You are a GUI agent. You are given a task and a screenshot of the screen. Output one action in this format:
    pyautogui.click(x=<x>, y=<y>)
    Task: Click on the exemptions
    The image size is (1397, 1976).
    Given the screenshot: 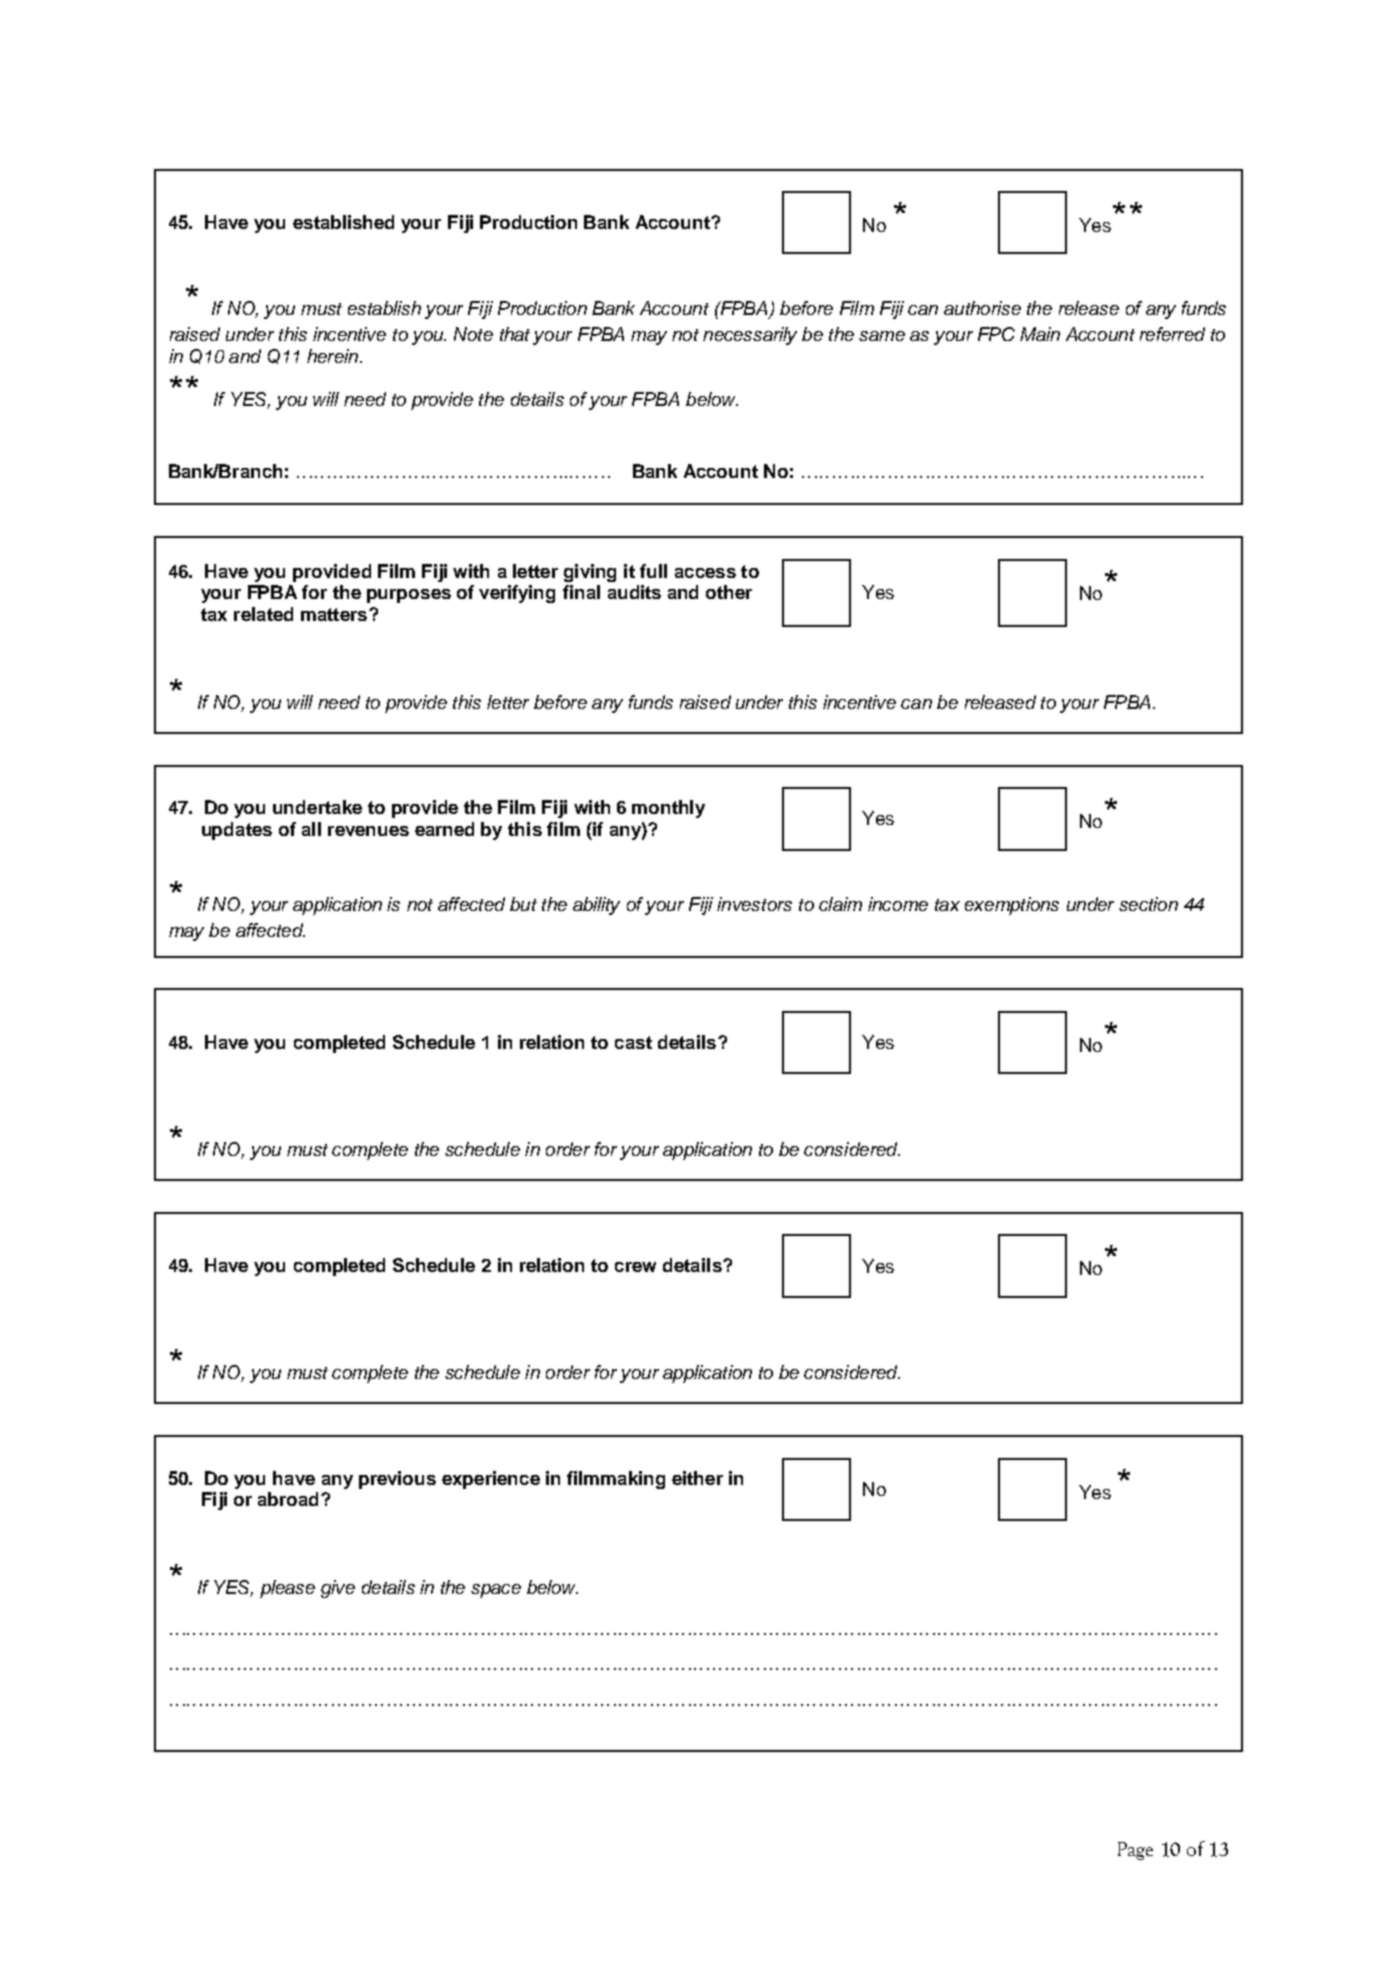 What is the action you would take?
    pyautogui.click(x=1012, y=906)
